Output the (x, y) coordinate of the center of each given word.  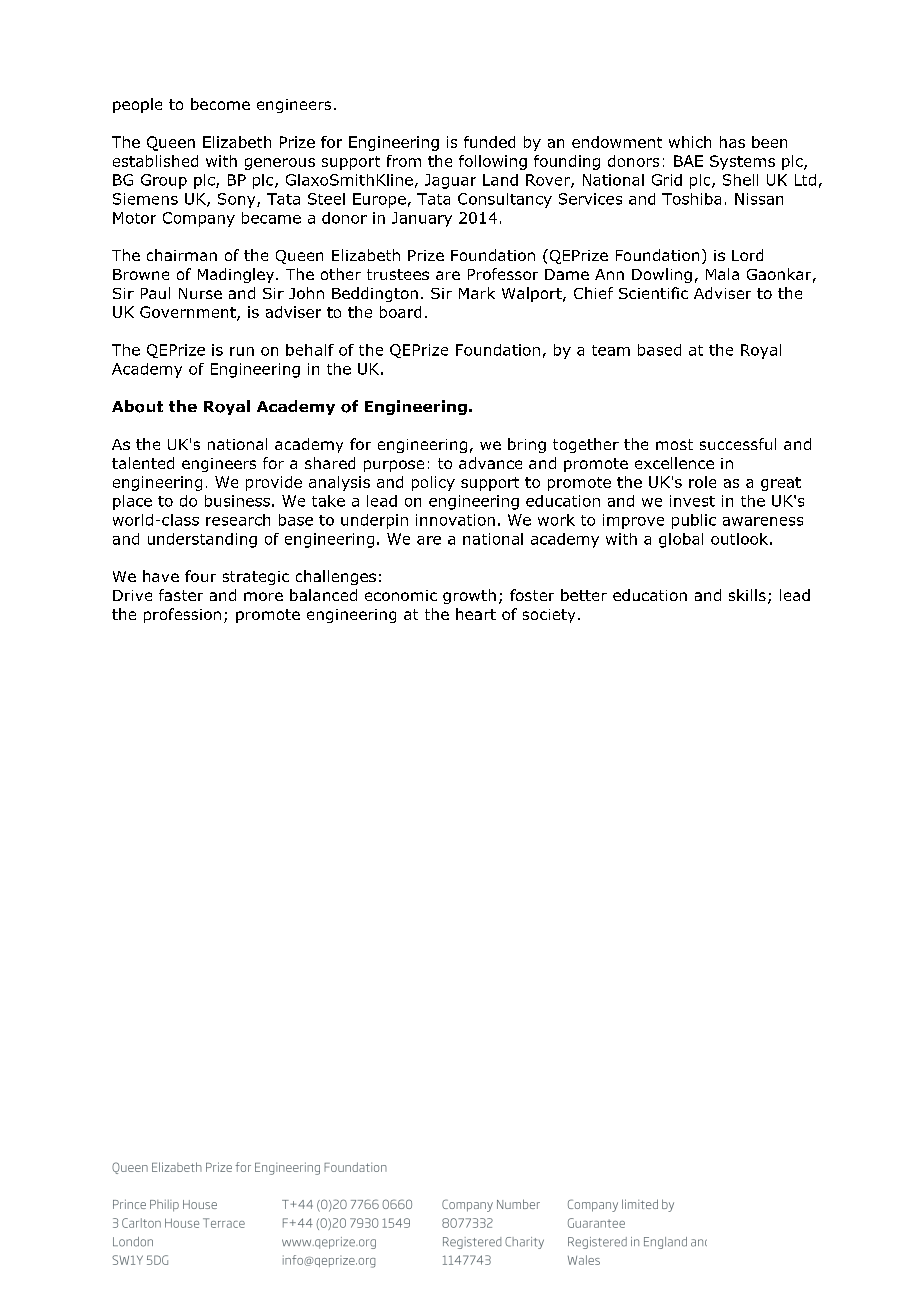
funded (489, 142)
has (732, 142)
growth (469, 596)
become (220, 104)
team (611, 350)
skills (747, 595)
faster (181, 595)
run (242, 351)
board (400, 312)
